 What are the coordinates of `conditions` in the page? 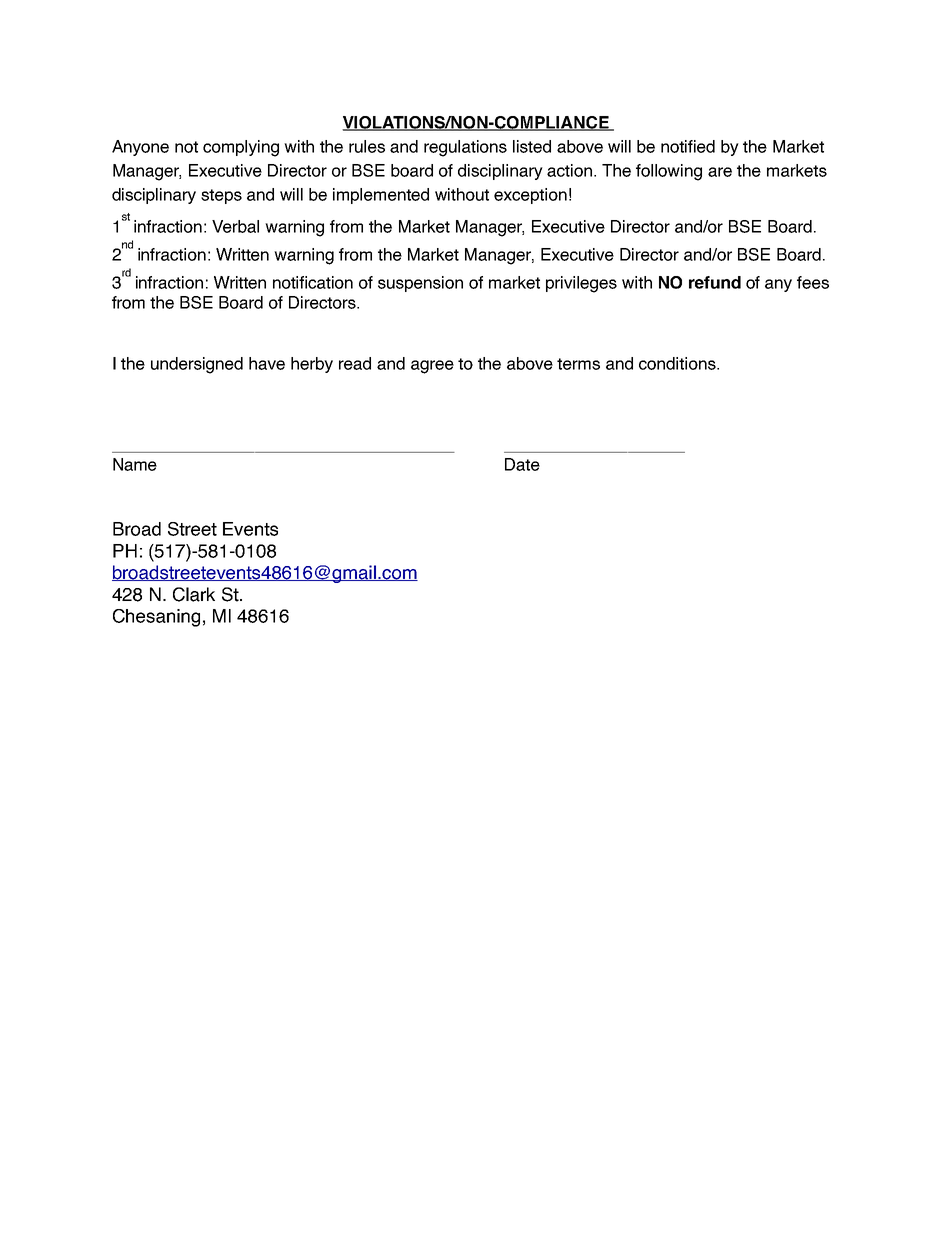 It's located at (678, 363).
